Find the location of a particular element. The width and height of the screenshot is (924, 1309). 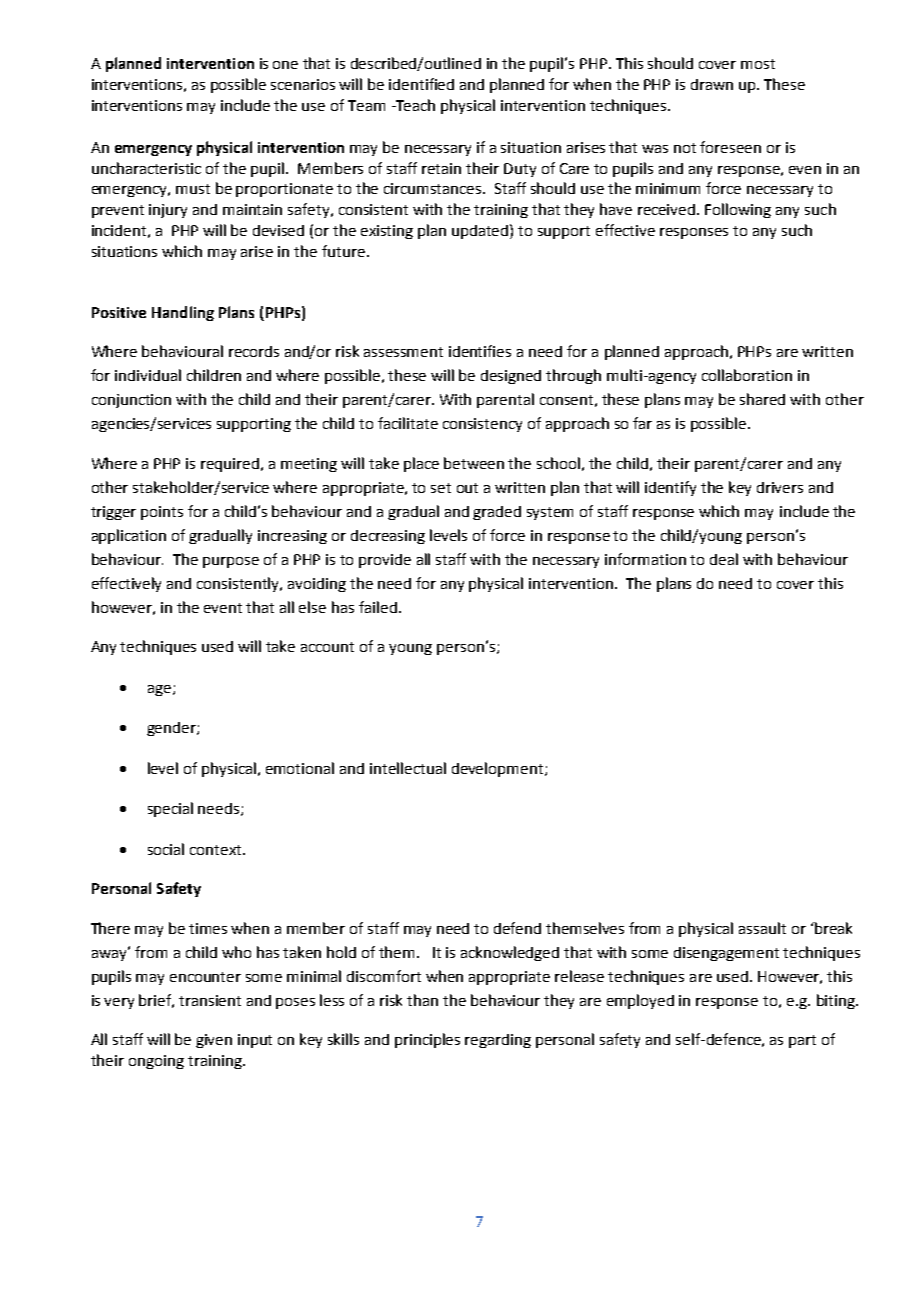

given is located at coordinates (214, 1041).
